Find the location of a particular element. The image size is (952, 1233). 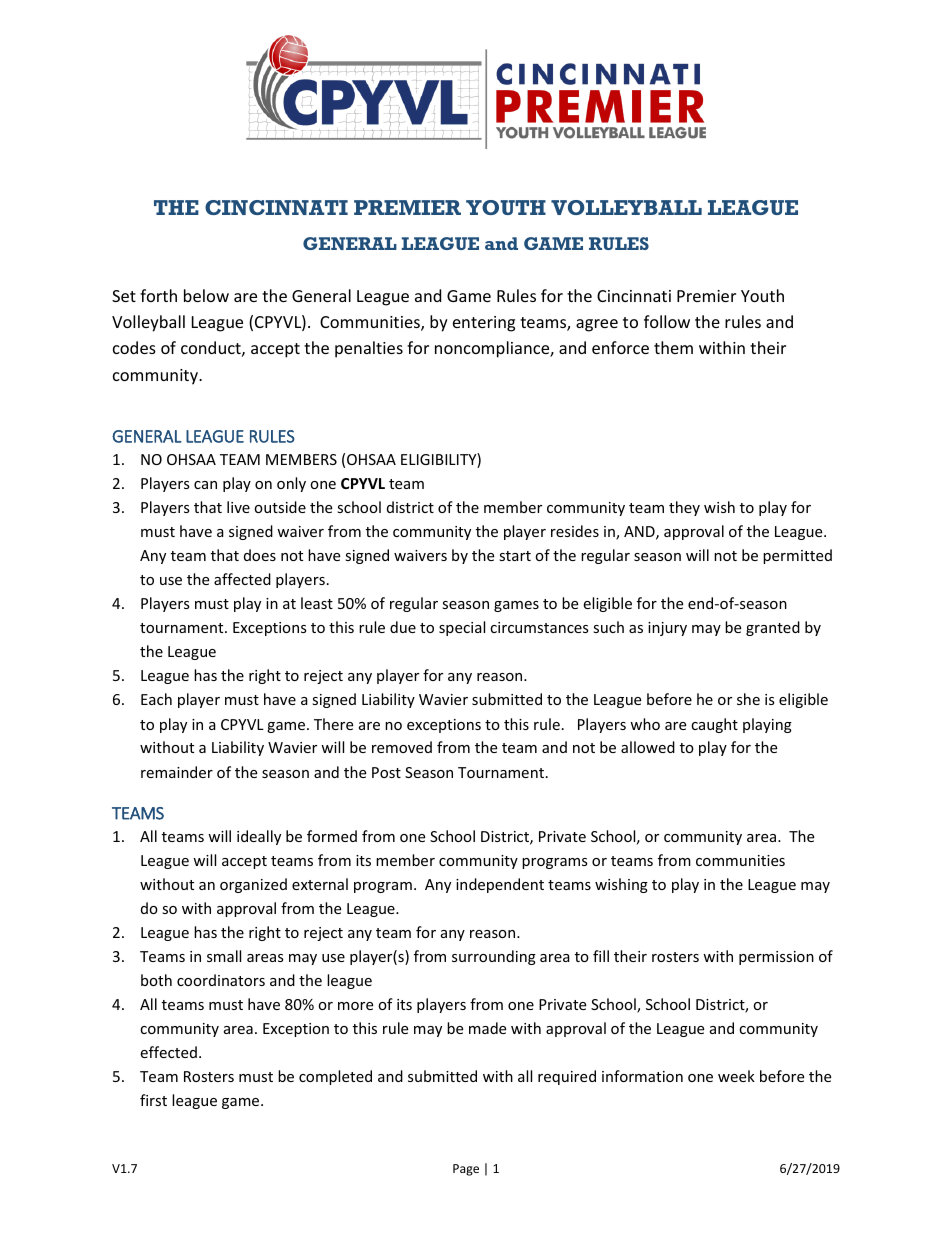

removed is located at coordinates (402, 747).
